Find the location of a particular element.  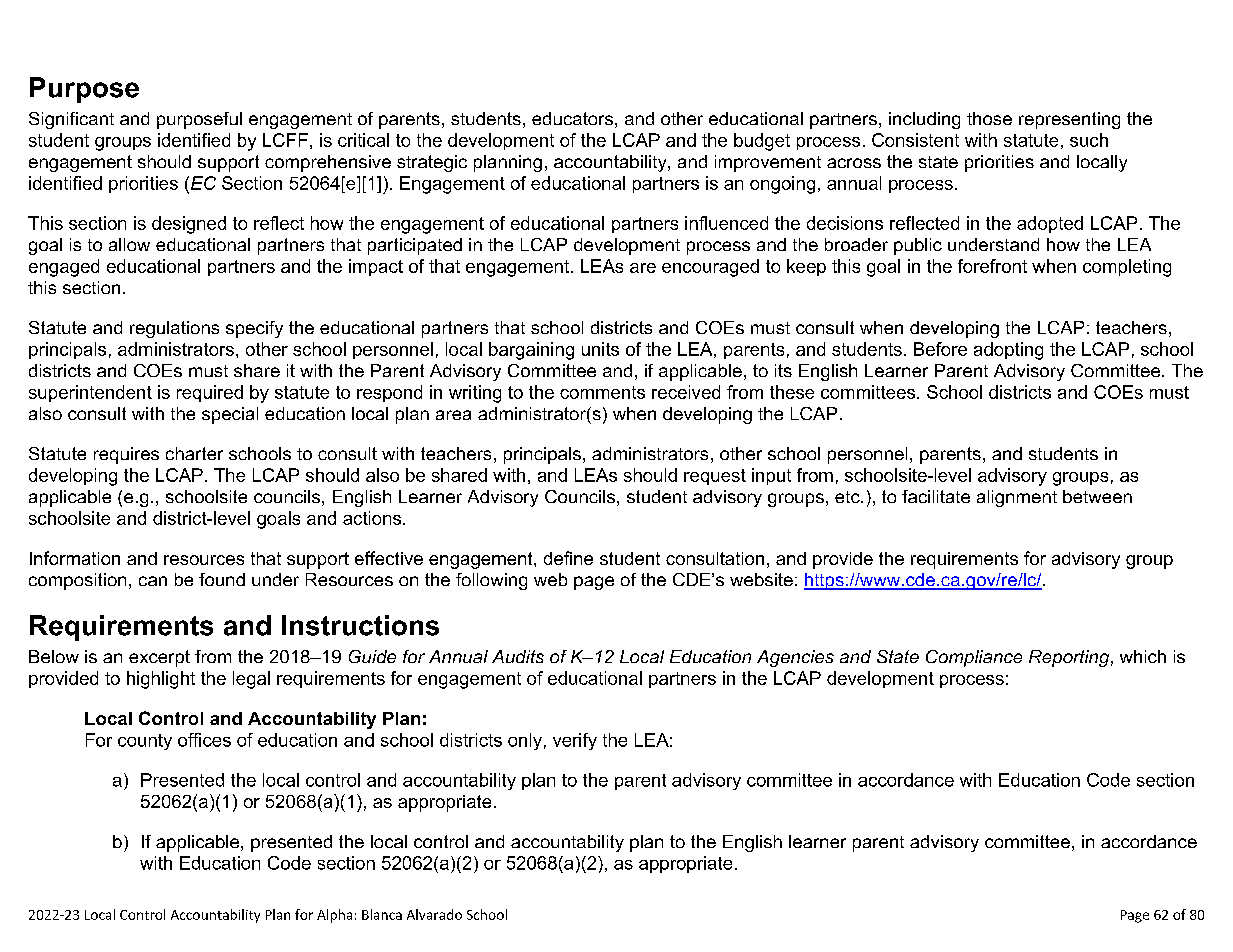

adopting is located at coordinates (1008, 351).
